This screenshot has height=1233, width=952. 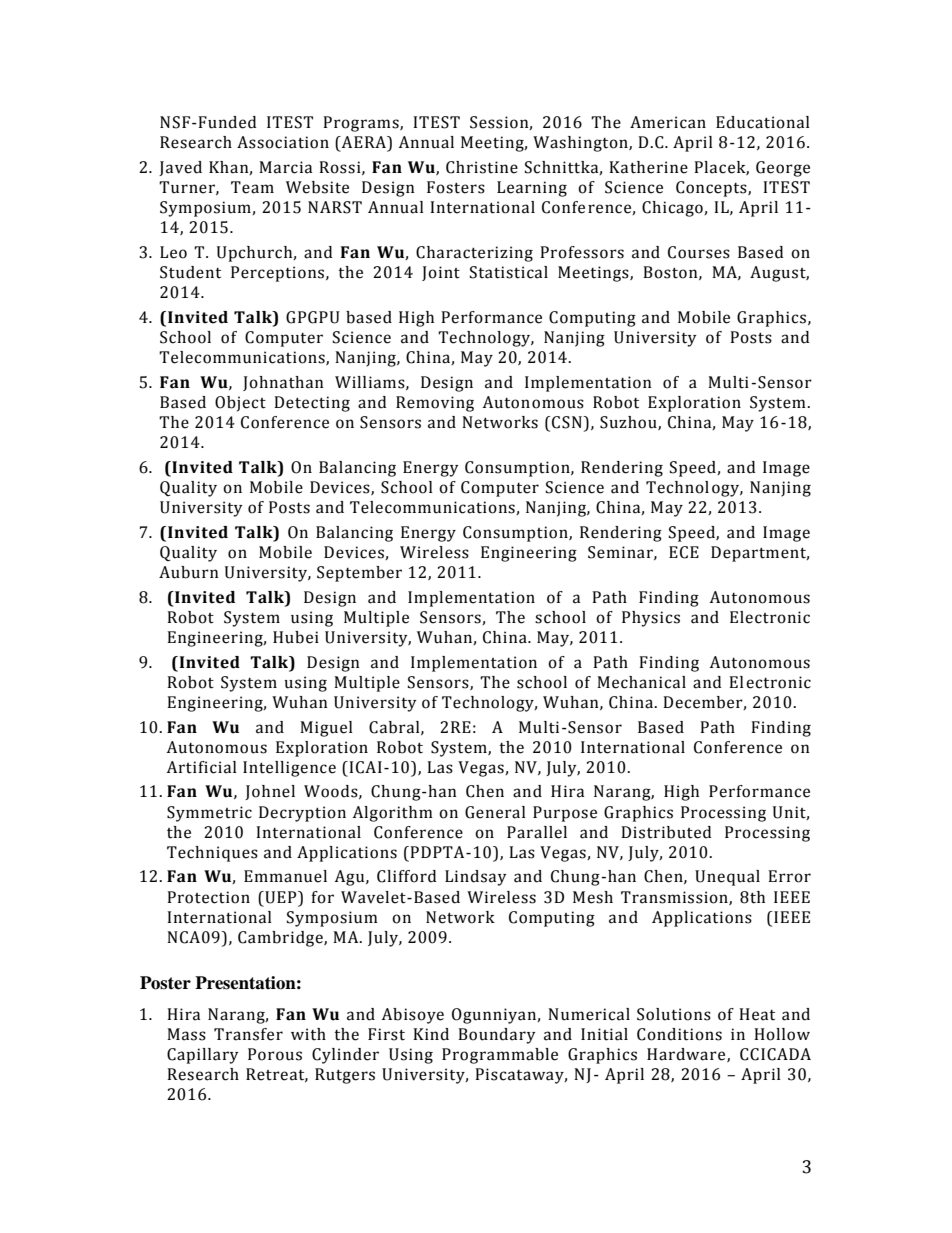 I want to click on General, so click(x=495, y=812).
